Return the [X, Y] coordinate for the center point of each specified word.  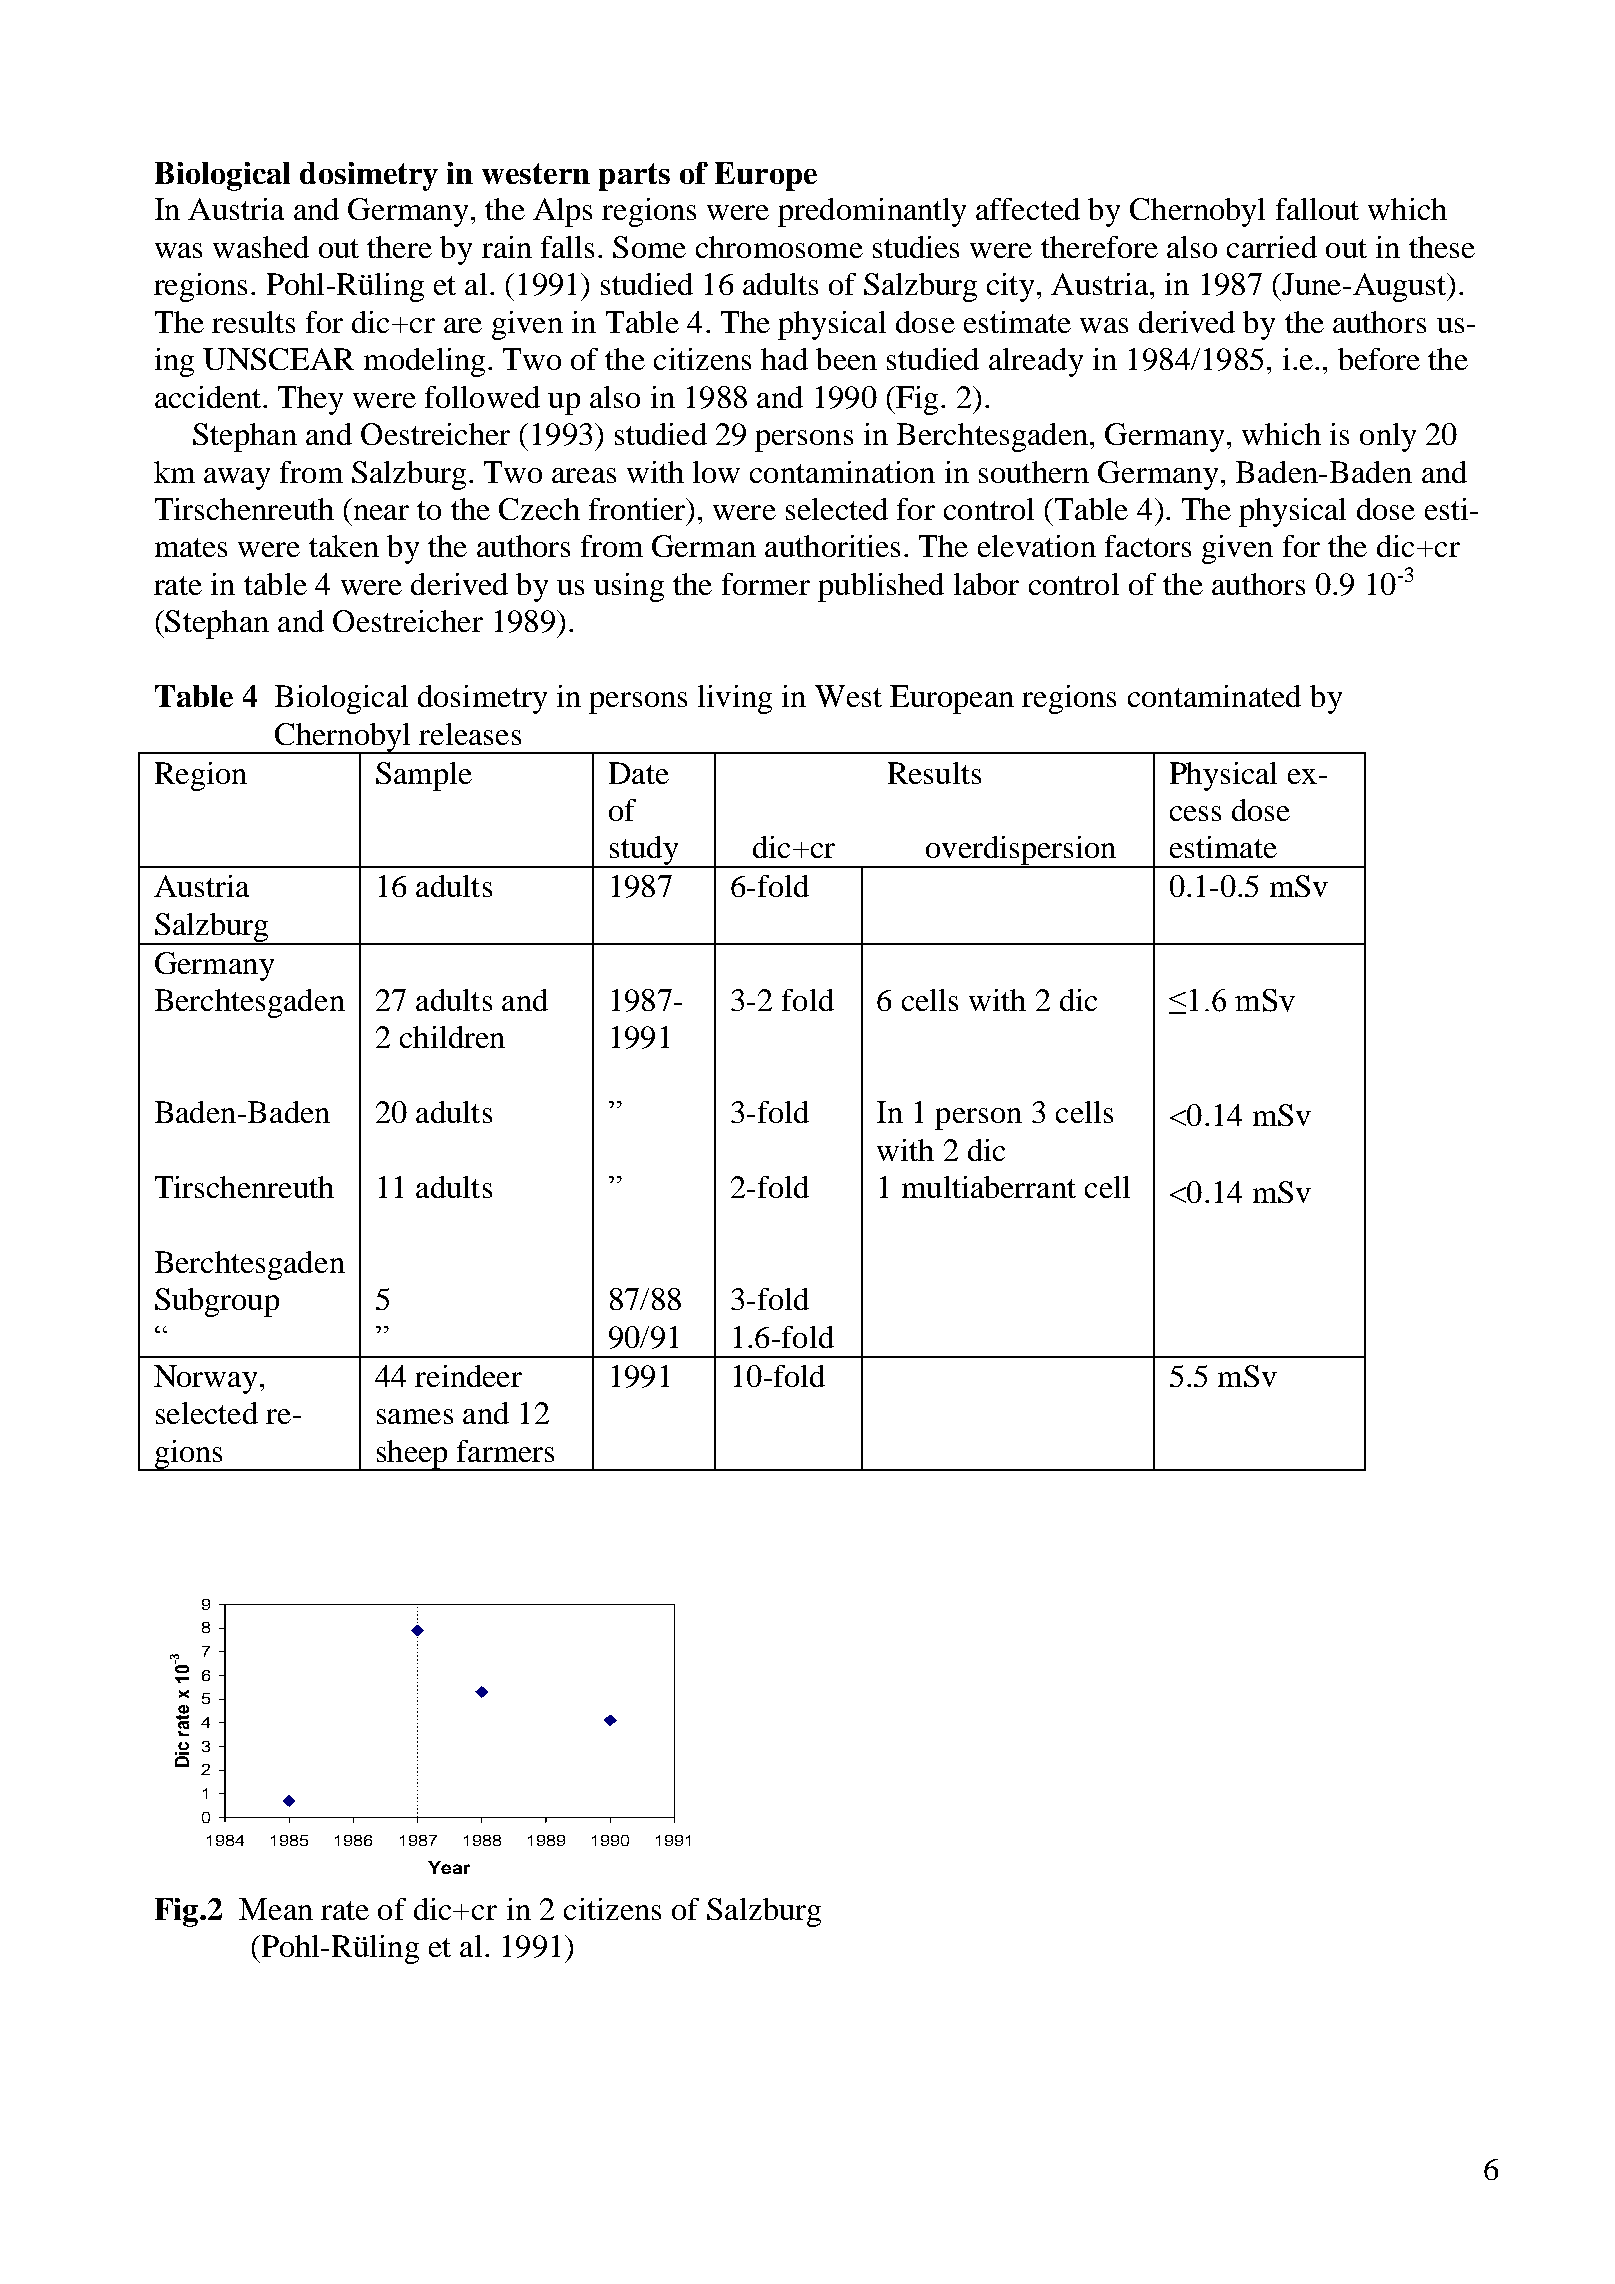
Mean [276, 1909]
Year [449, 1867]
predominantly [872, 212]
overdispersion [1021, 852]
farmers [505, 1451]
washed [261, 247]
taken [344, 546]
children [452, 1037]
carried [1272, 247]
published [881, 587]
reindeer [468, 1376]
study [644, 852]
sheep [412, 1455]
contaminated [1214, 696]
